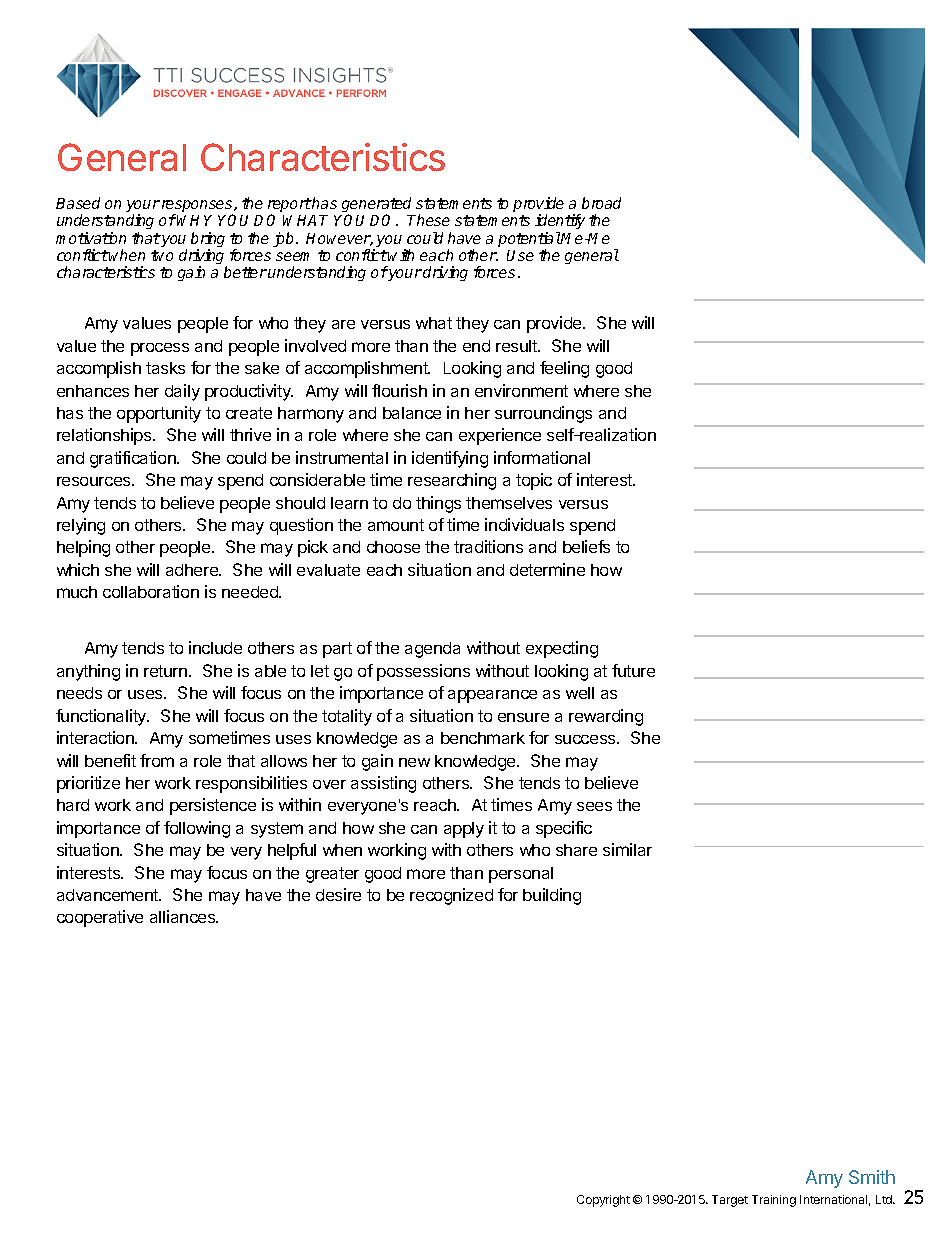 This screenshot has width=952, height=1233. What do you see at coordinates (184, 916) in the screenshot?
I see `alliances` at bounding box center [184, 916].
